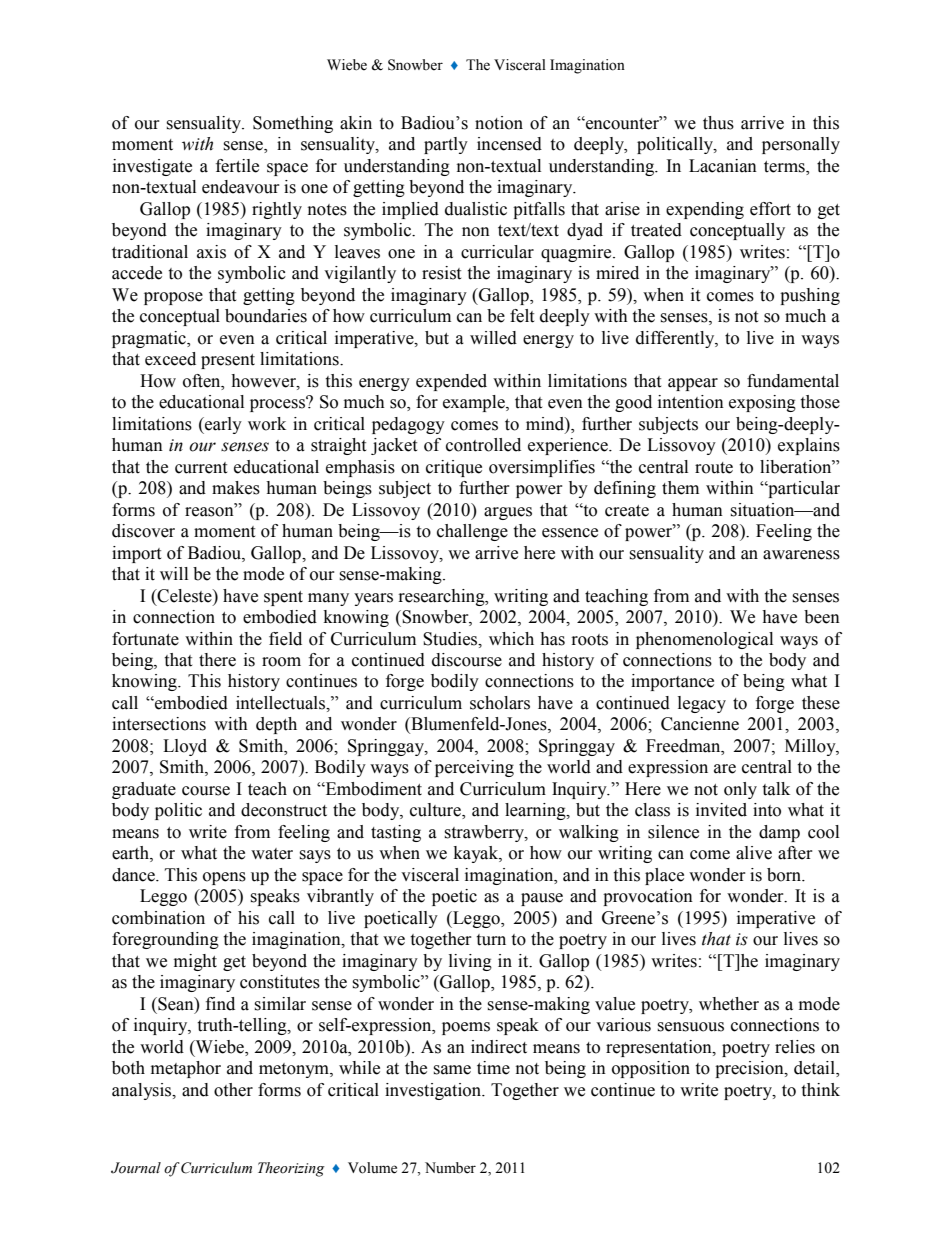 The width and height of the screenshot is (952, 1233). Describe the element at coordinates (714, 468) in the screenshot. I see `route` at that location.
